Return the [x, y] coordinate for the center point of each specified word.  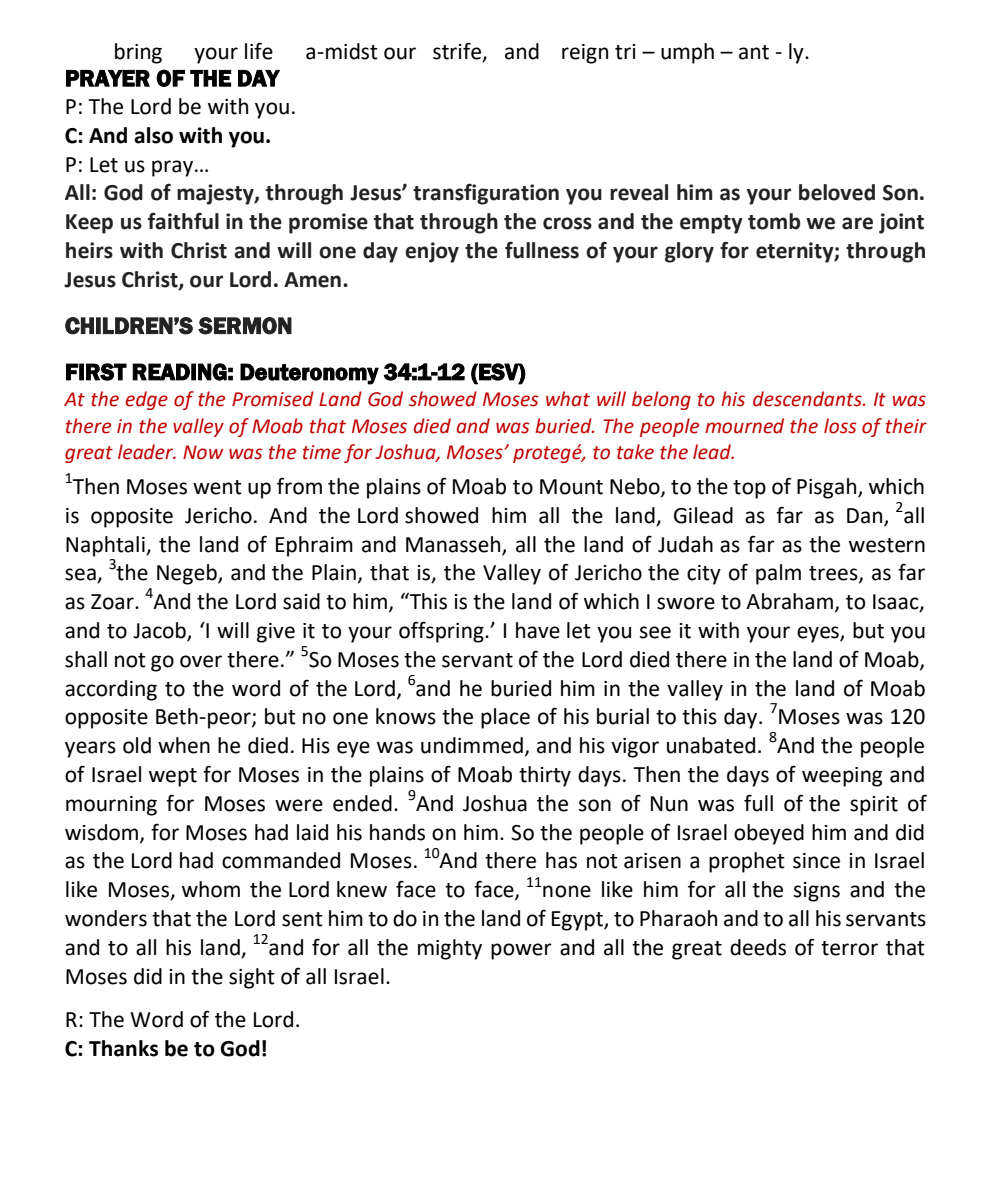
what [568, 399]
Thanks [123, 1048]
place [505, 718]
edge [146, 400]
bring [138, 53]
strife [457, 51]
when [184, 745]
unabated [711, 745]
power [521, 951]
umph [687, 53]
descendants [808, 399]
